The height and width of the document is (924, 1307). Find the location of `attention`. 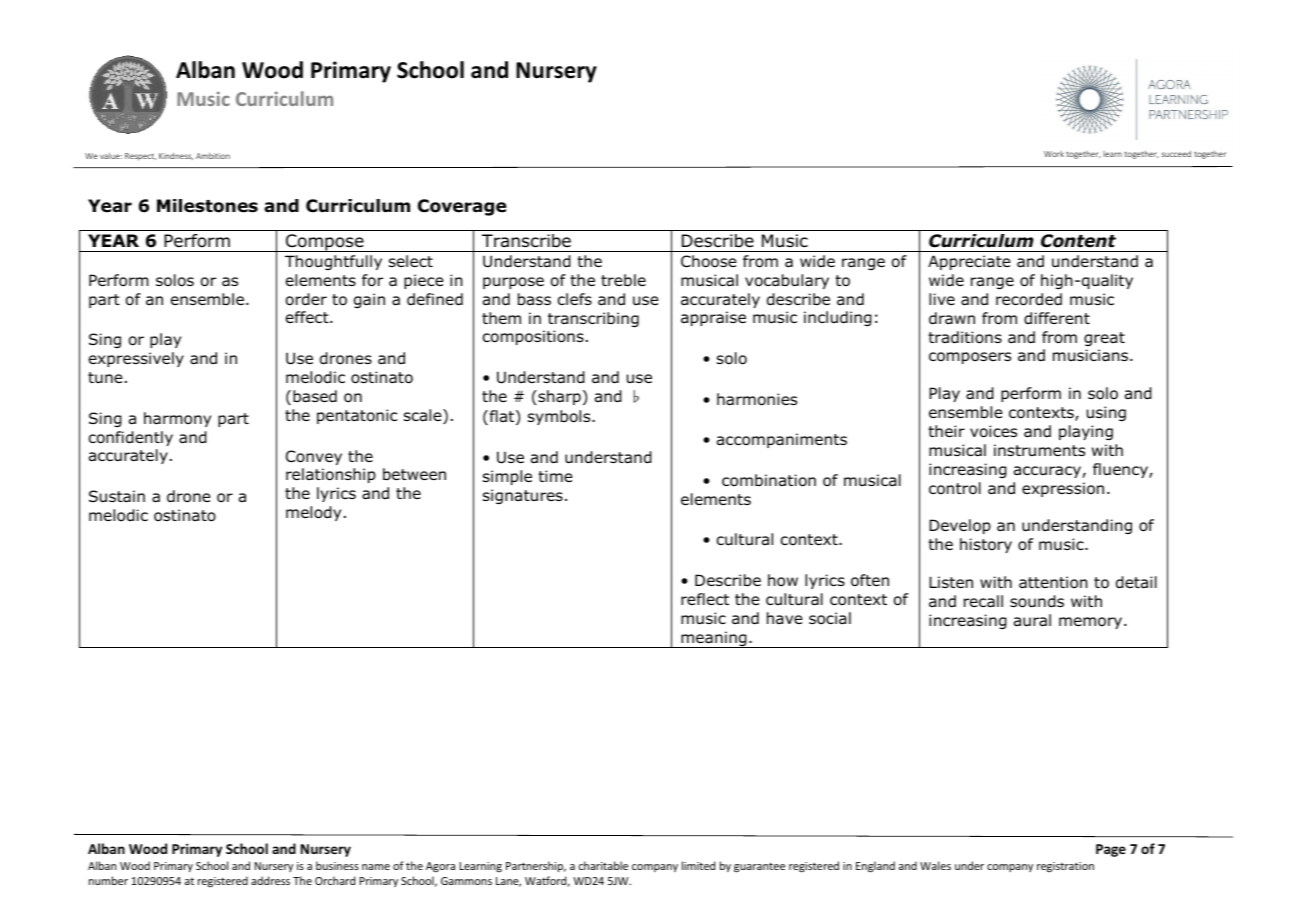

attention is located at coordinates (1053, 582).
